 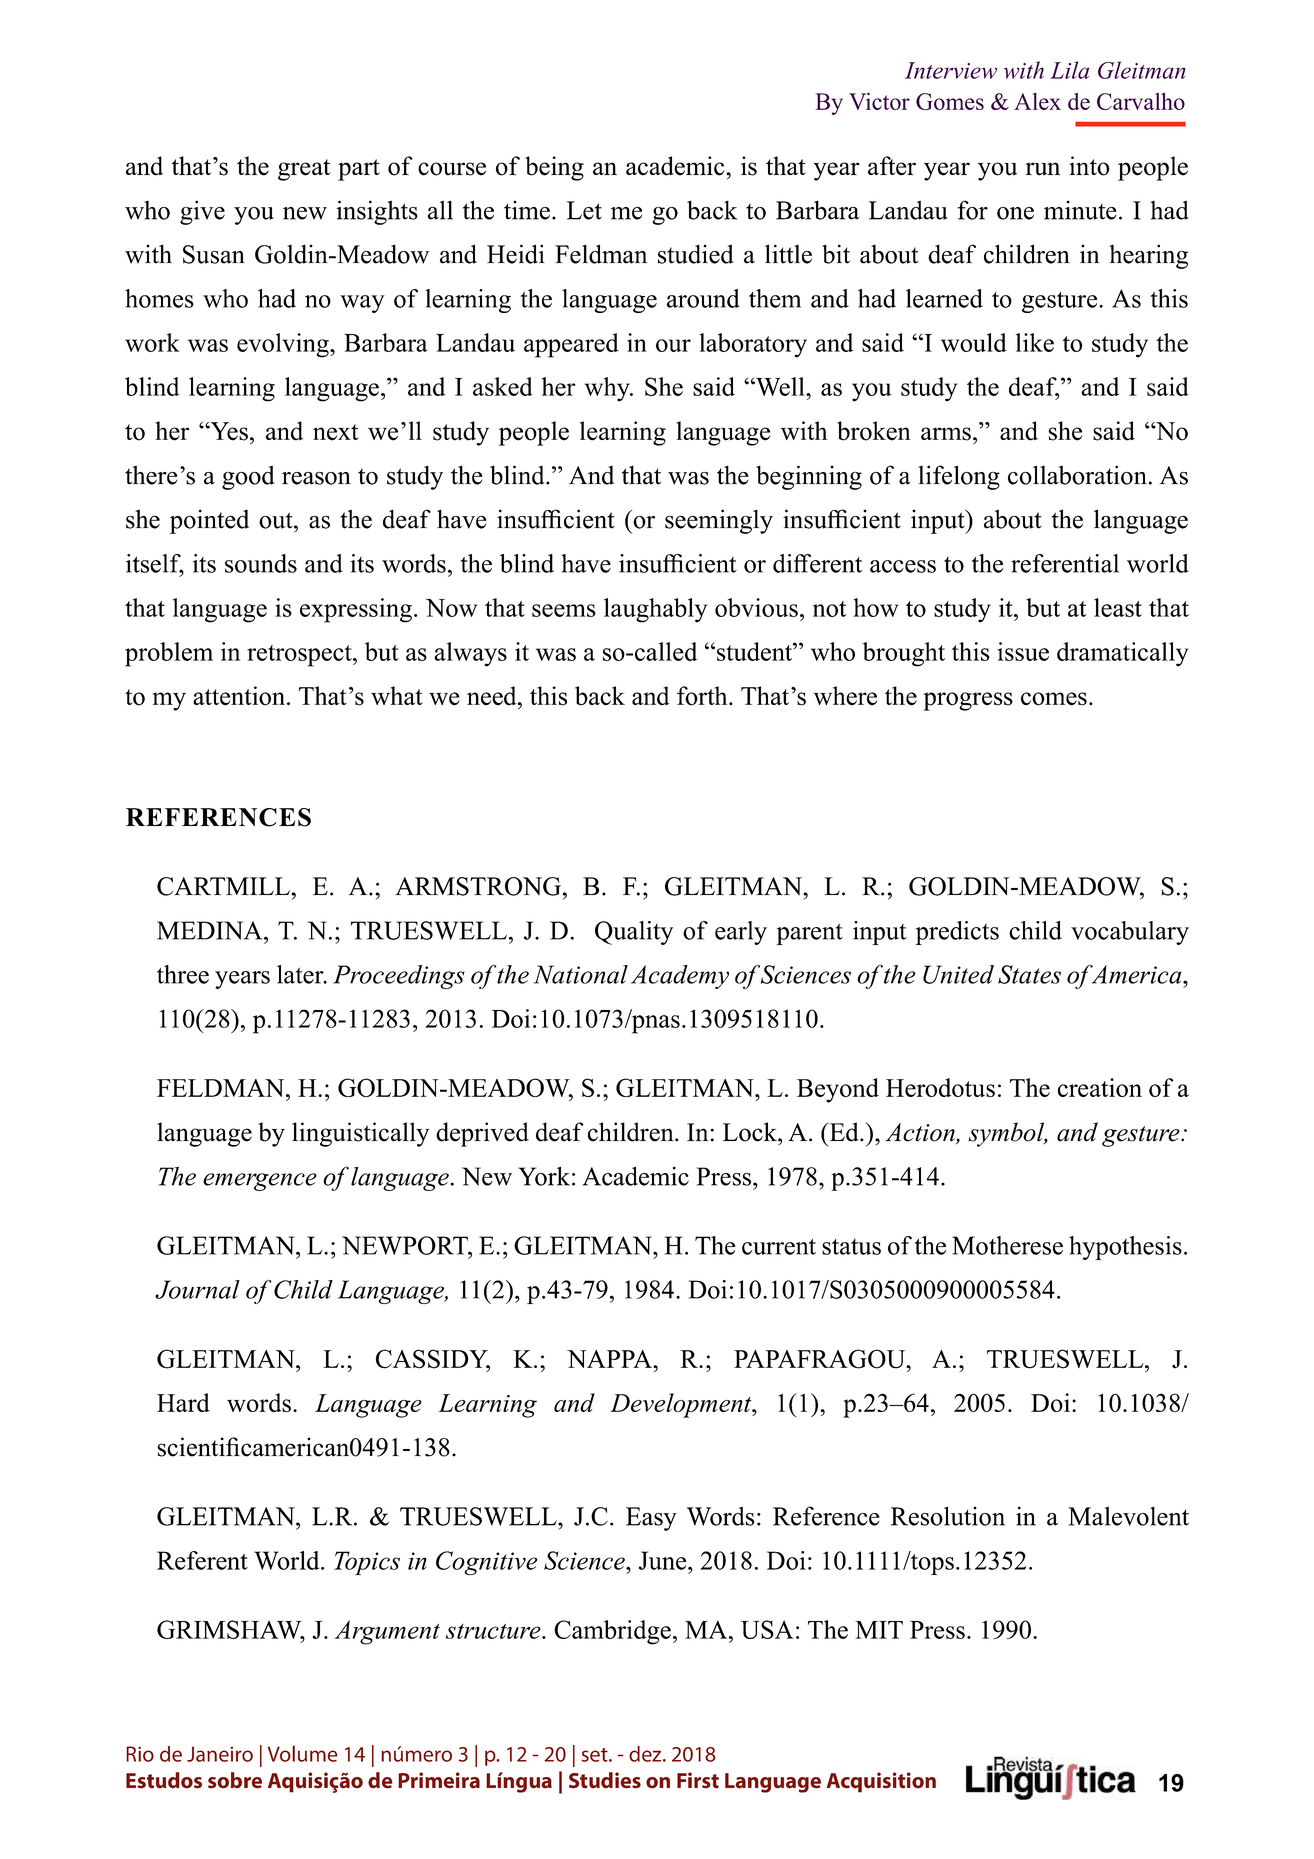 I want to click on collaboration, so click(x=1077, y=475).
